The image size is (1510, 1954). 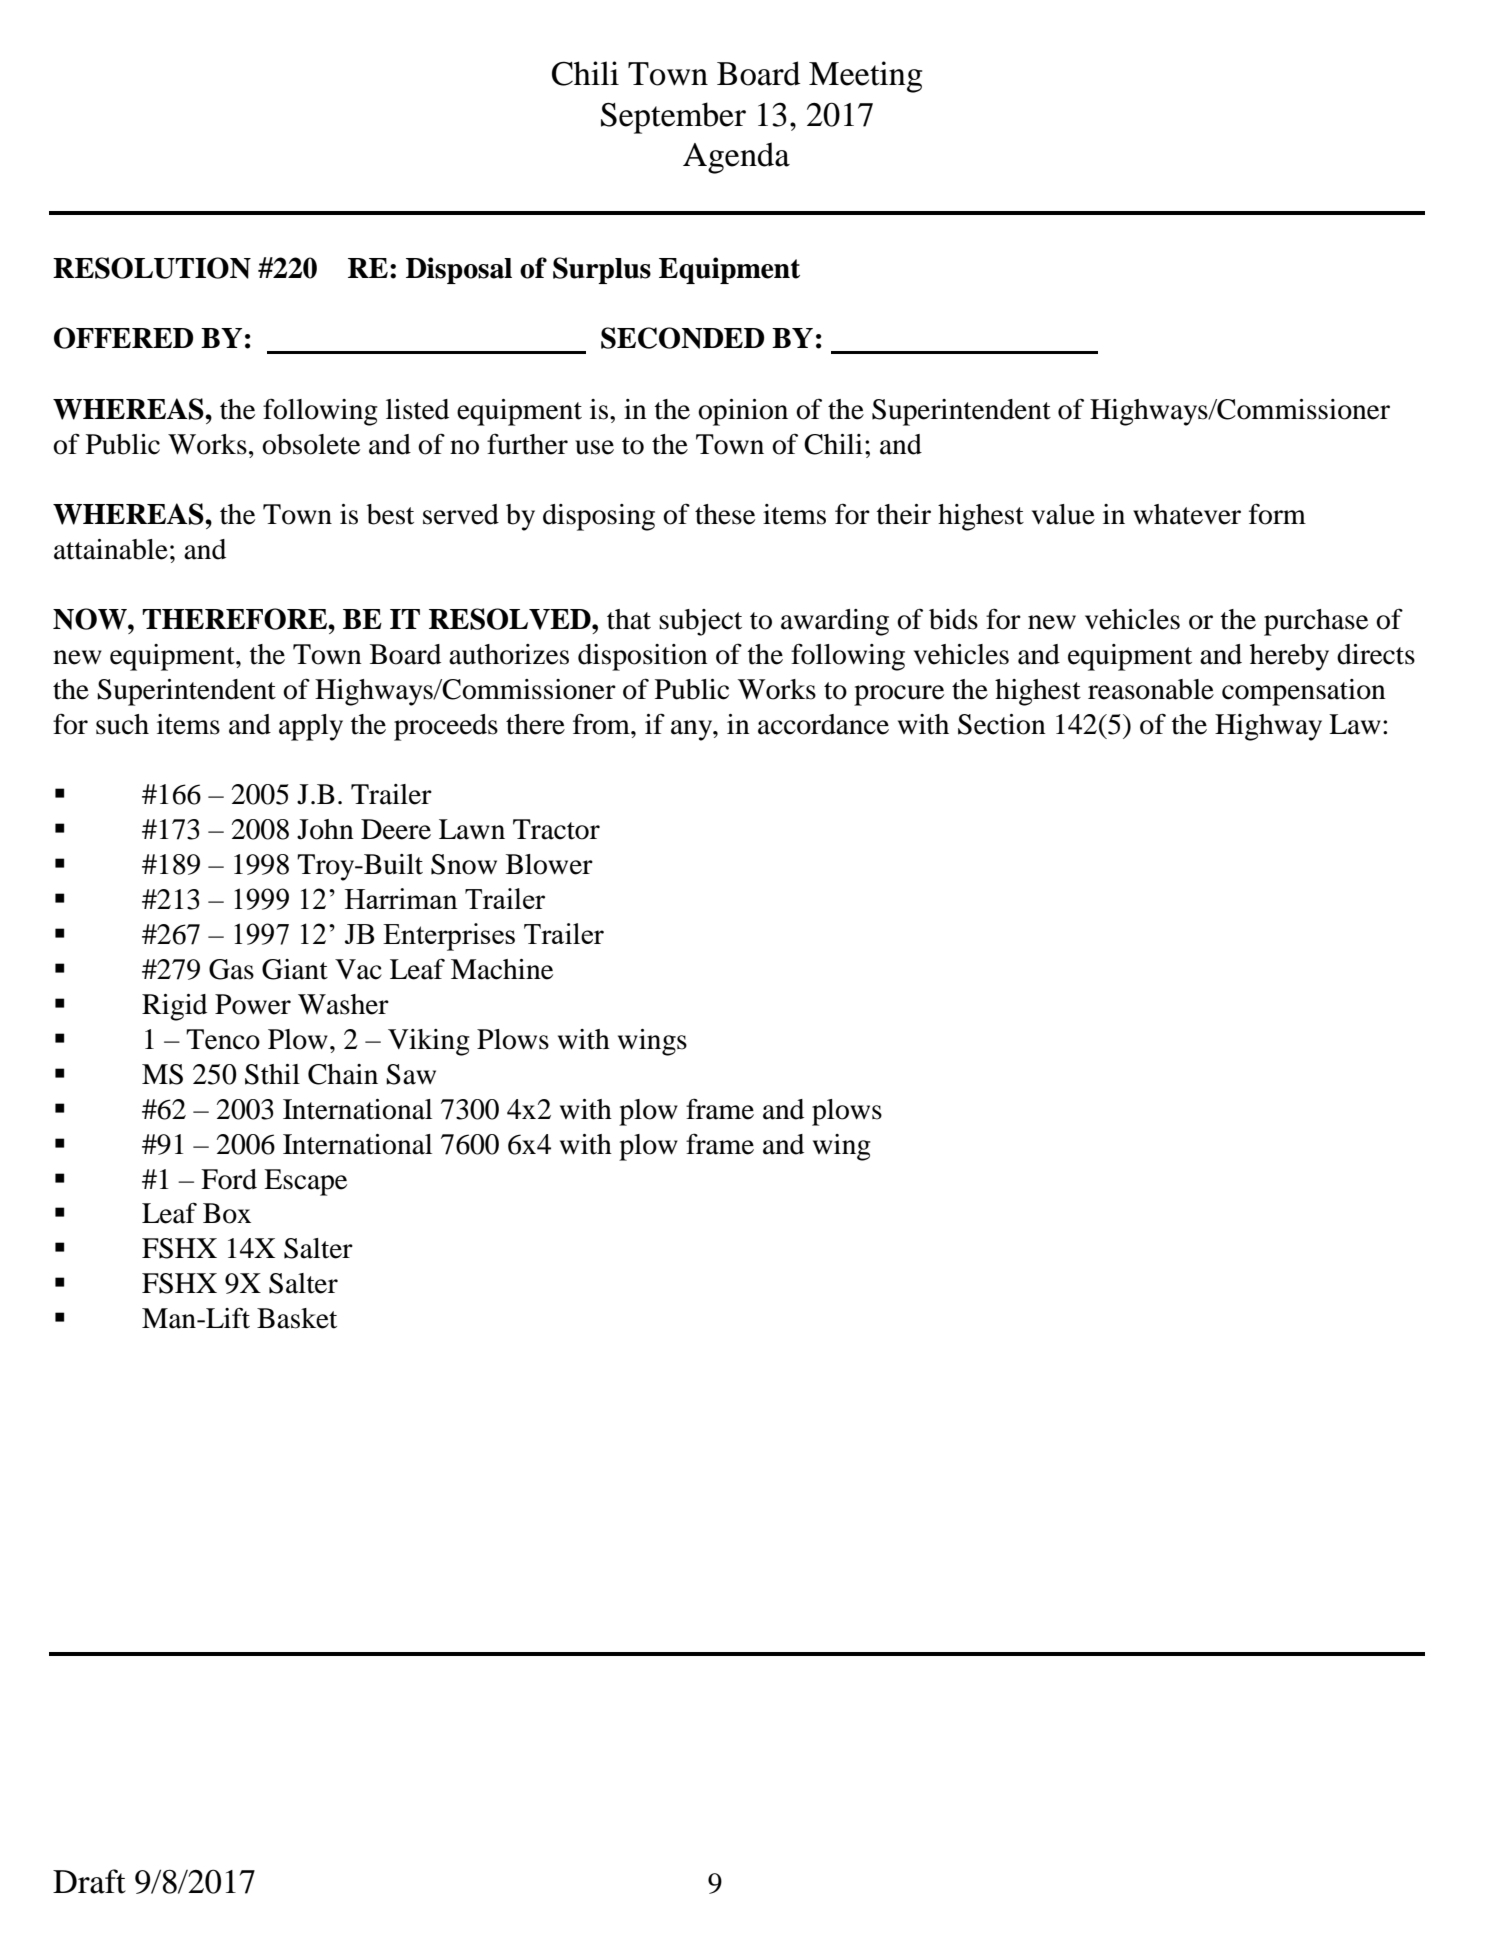 What do you see at coordinates (89, 1881) in the document?
I see `Draft` at bounding box center [89, 1881].
